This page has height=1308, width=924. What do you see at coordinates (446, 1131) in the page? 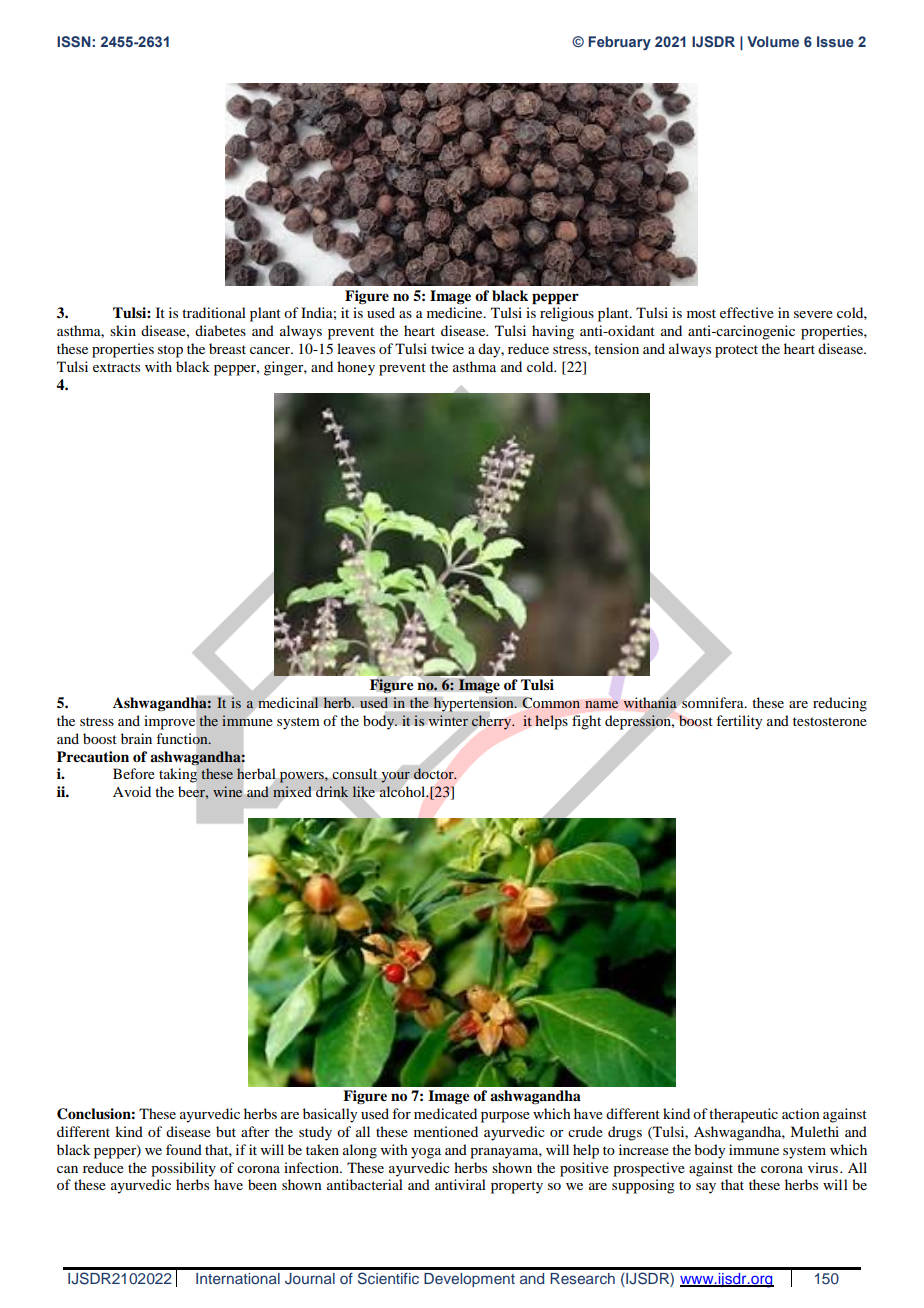
I see `mentioned` at bounding box center [446, 1131].
